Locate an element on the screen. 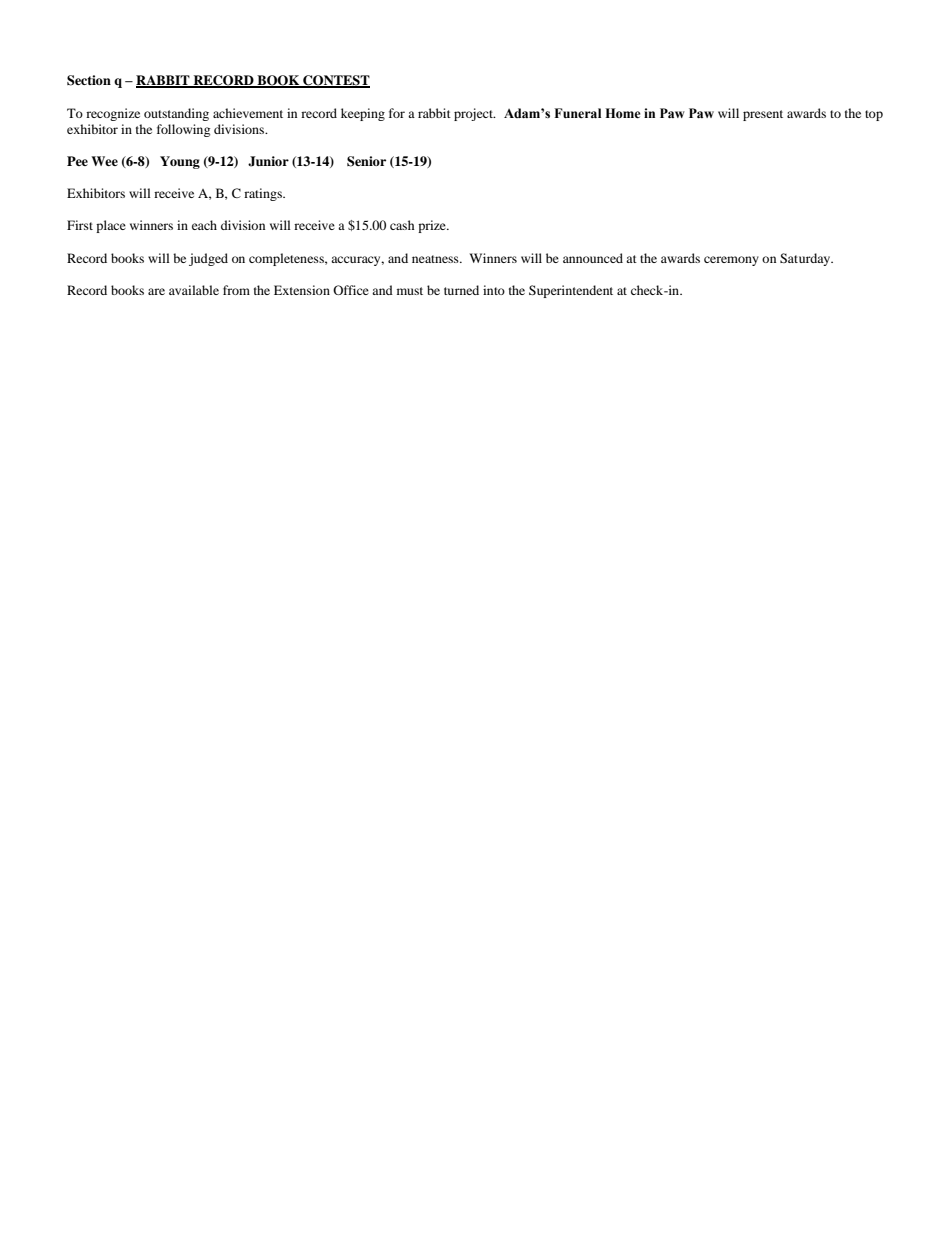  ceremony is located at coordinates (731, 261).
